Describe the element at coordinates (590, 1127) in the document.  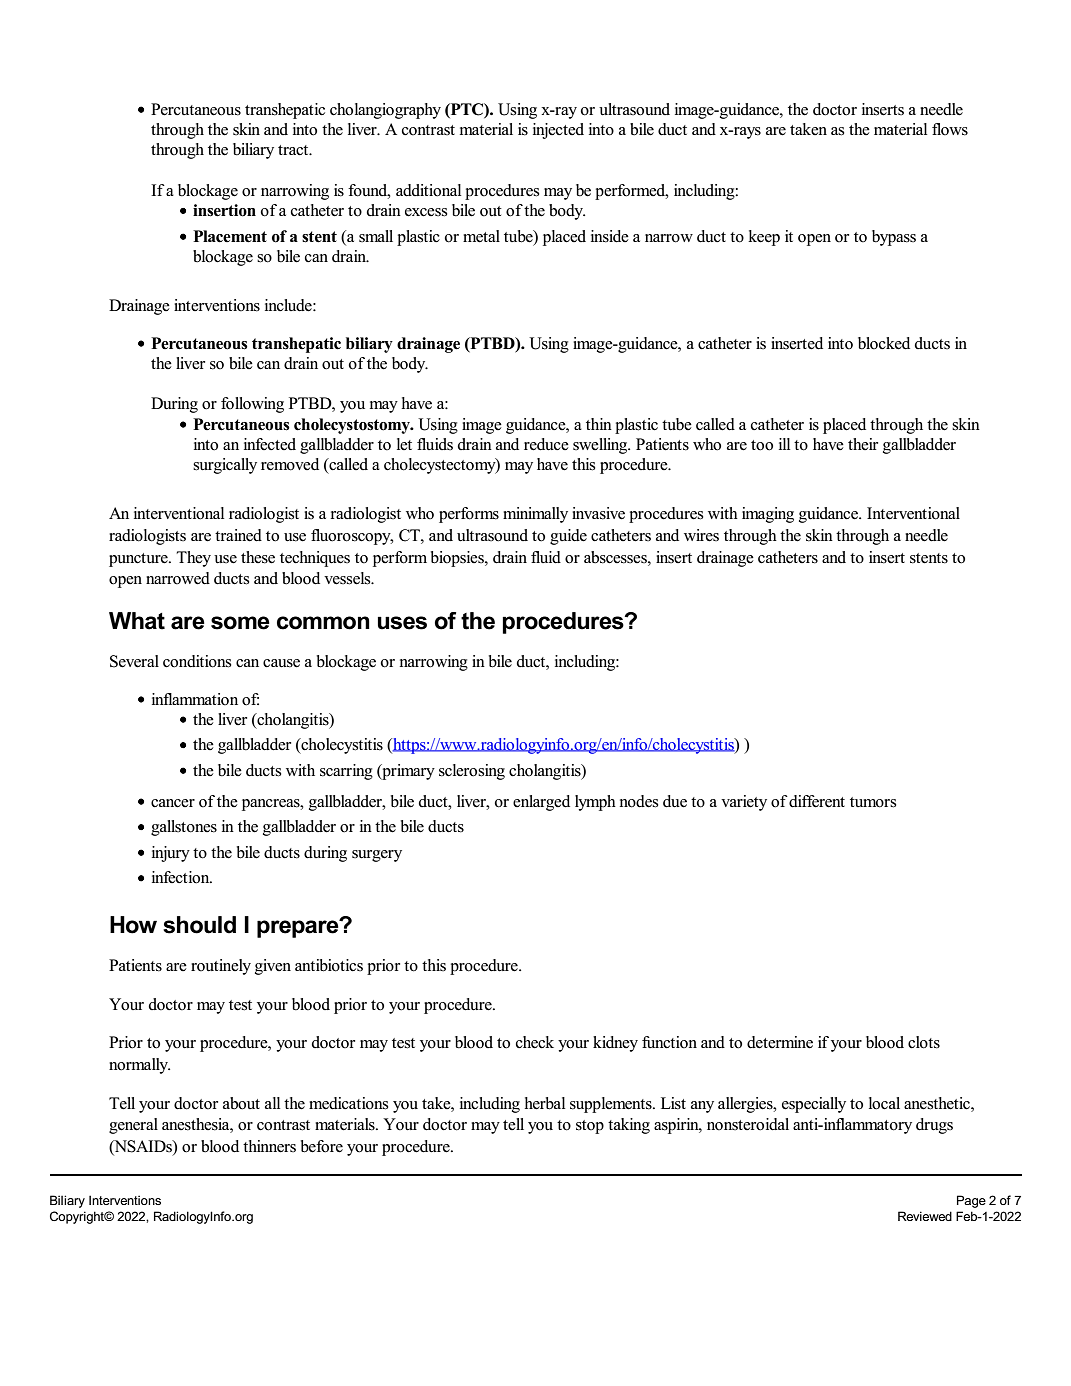
I see `stop` at that location.
